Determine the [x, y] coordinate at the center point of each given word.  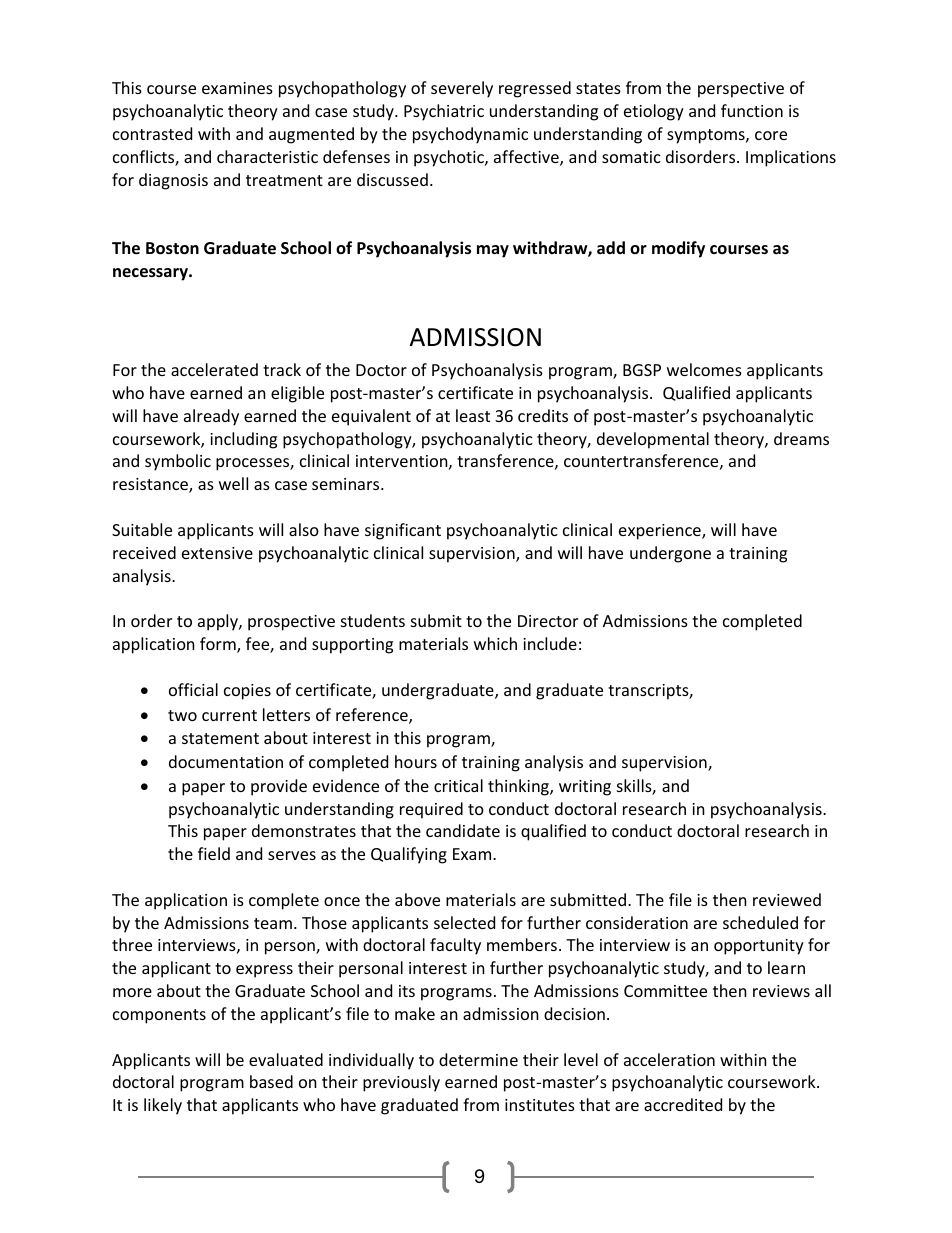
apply [219, 622]
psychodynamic [470, 135]
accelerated [214, 369]
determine [478, 1059]
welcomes [704, 369]
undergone [670, 554]
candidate [463, 830]
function [752, 110]
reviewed [787, 899]
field [214, 853]
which [495, 643]
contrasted [152, 133]
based [271, 1081]
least [473, 415]
